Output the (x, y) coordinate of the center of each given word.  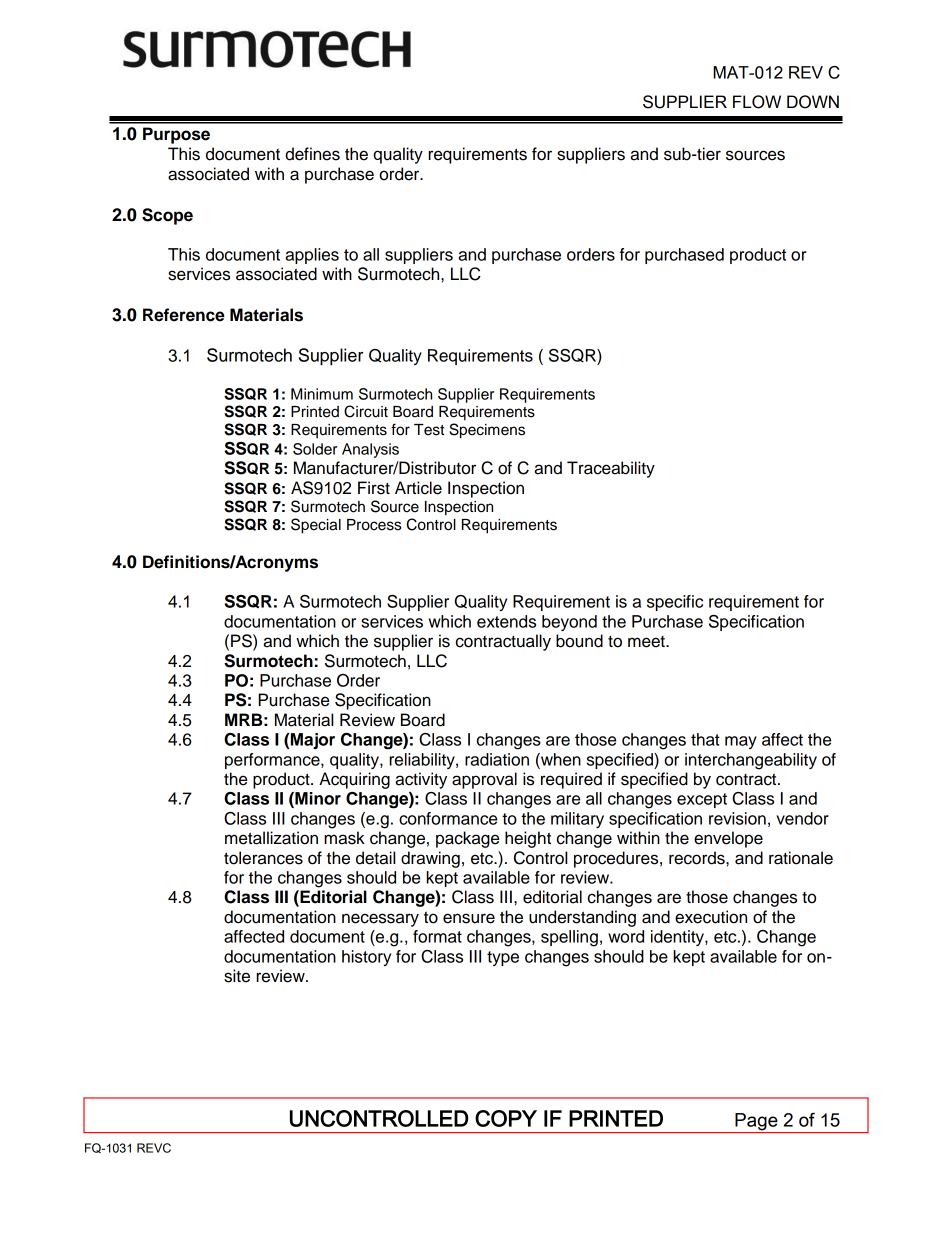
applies (312, 256)
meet (647, 642)
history (366, 958)
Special (316, 526)
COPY (506, 1118)
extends (506, 621)
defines (312, 154)
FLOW (757, 102)
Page (756, 1123)
